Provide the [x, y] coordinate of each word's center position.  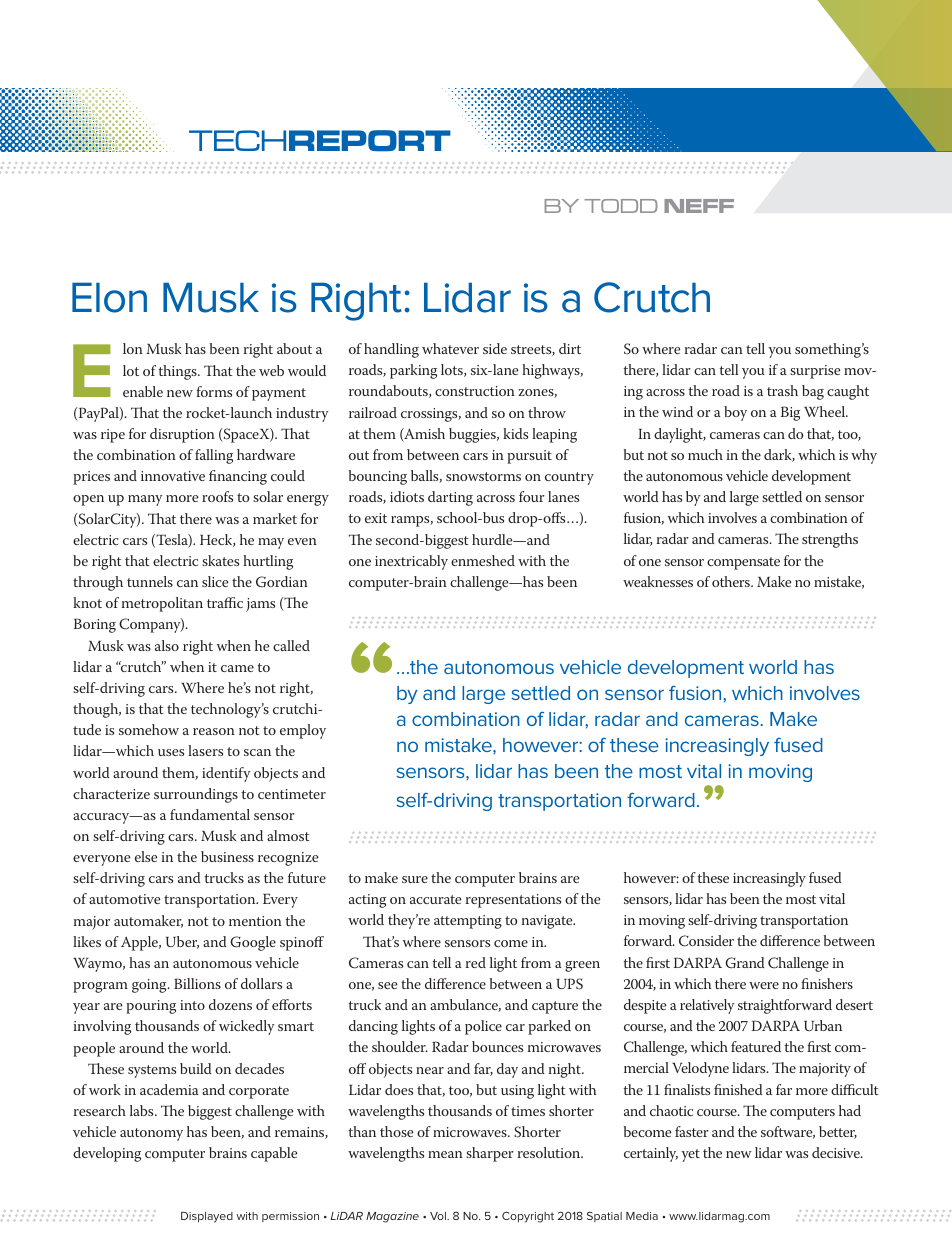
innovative [173, 476]
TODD [621, 206]
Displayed [207, 1217]
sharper [490, 1154]
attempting [468, 922]
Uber [182, 942]
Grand [744, 963]
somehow [149, 729]
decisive [837, 1152]
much [705, 454]
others [732, 581]
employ [303, 731]
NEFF [699, 206]
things [179, 372]
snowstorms [483, 476]
